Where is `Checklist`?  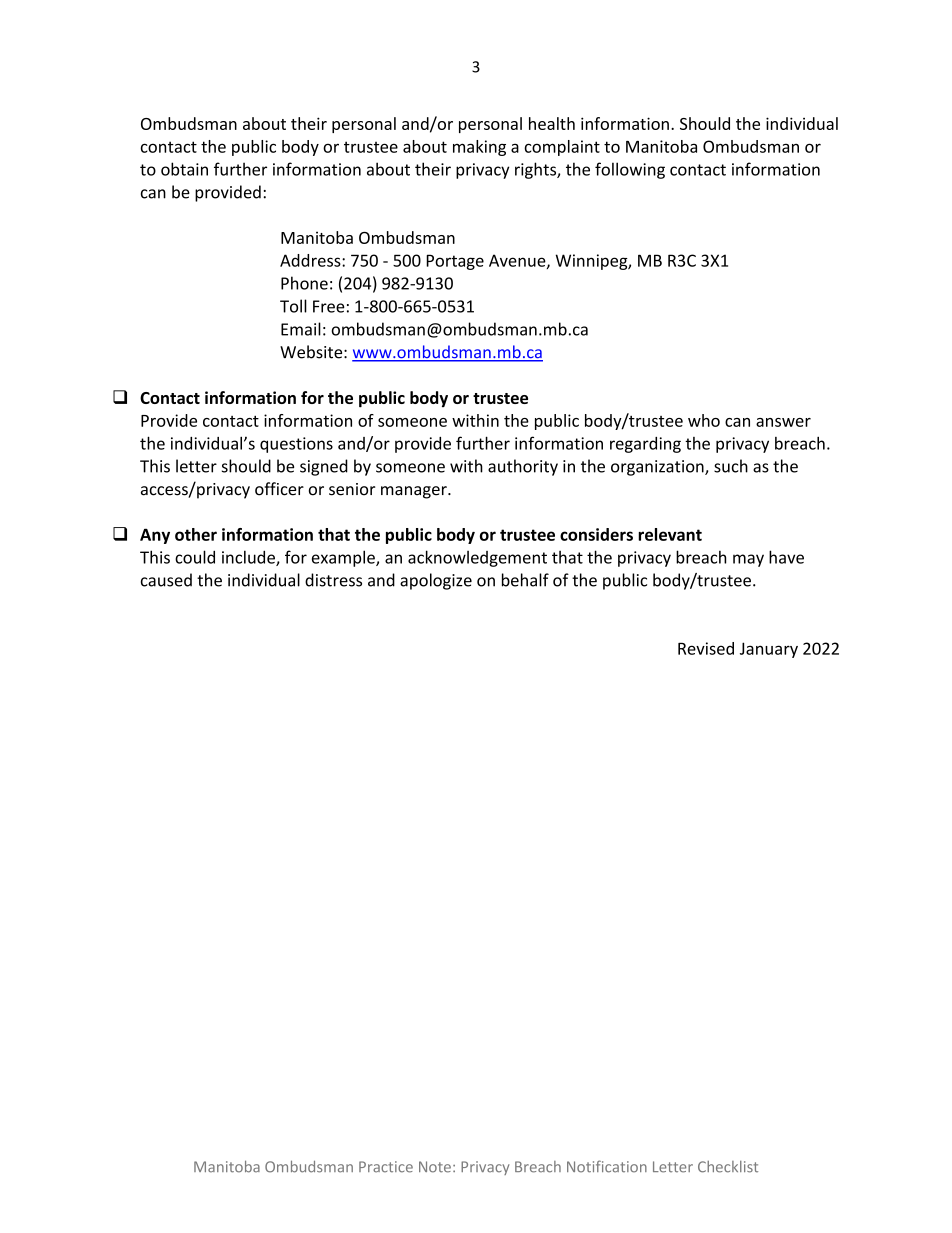 Checklist is located at coordinates (728, 1167).
